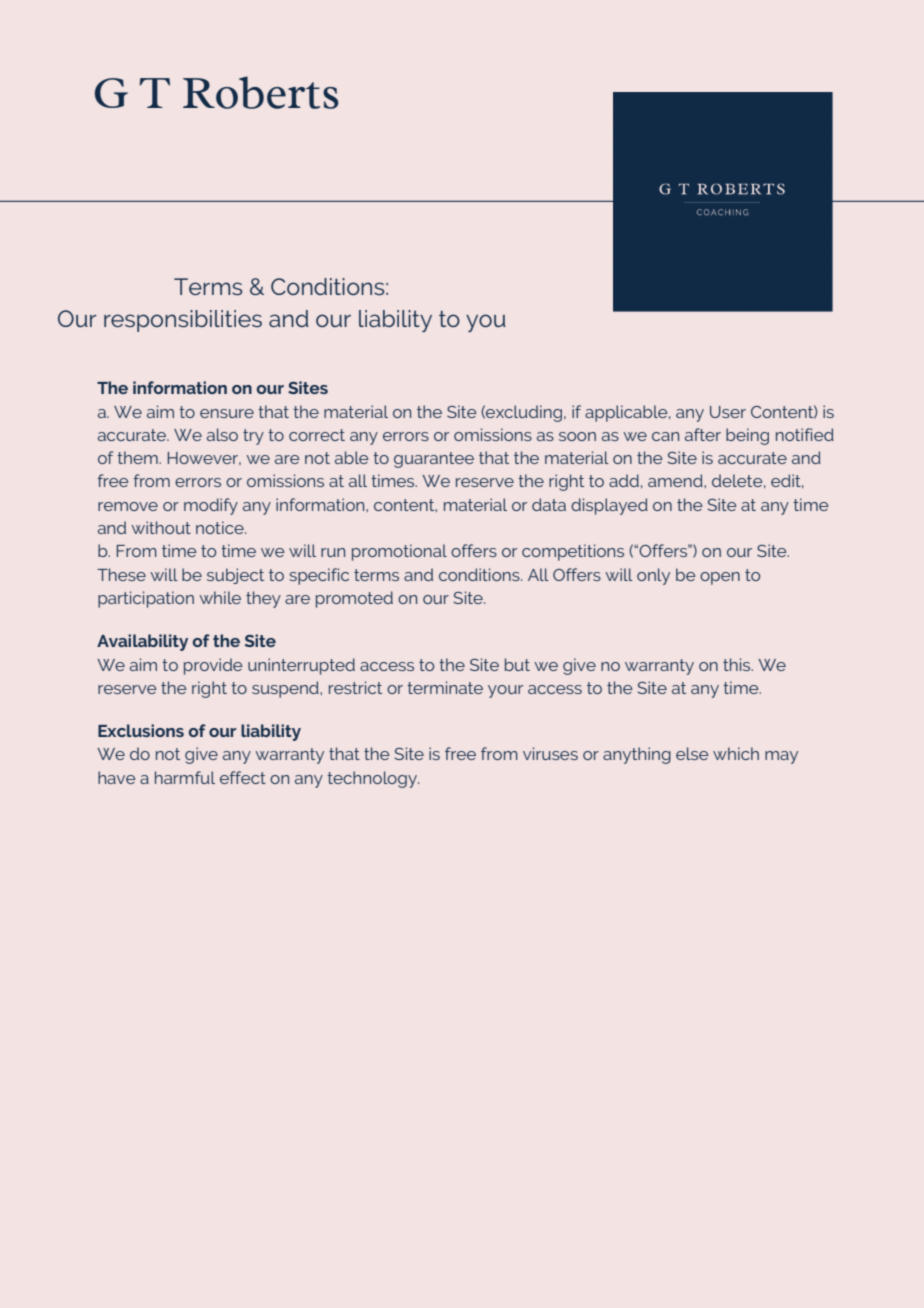 This screenshot has width=924, height=1308. Describe the element at coordinates (550, 753) in the screenshot. I see `viruses` at that location.
